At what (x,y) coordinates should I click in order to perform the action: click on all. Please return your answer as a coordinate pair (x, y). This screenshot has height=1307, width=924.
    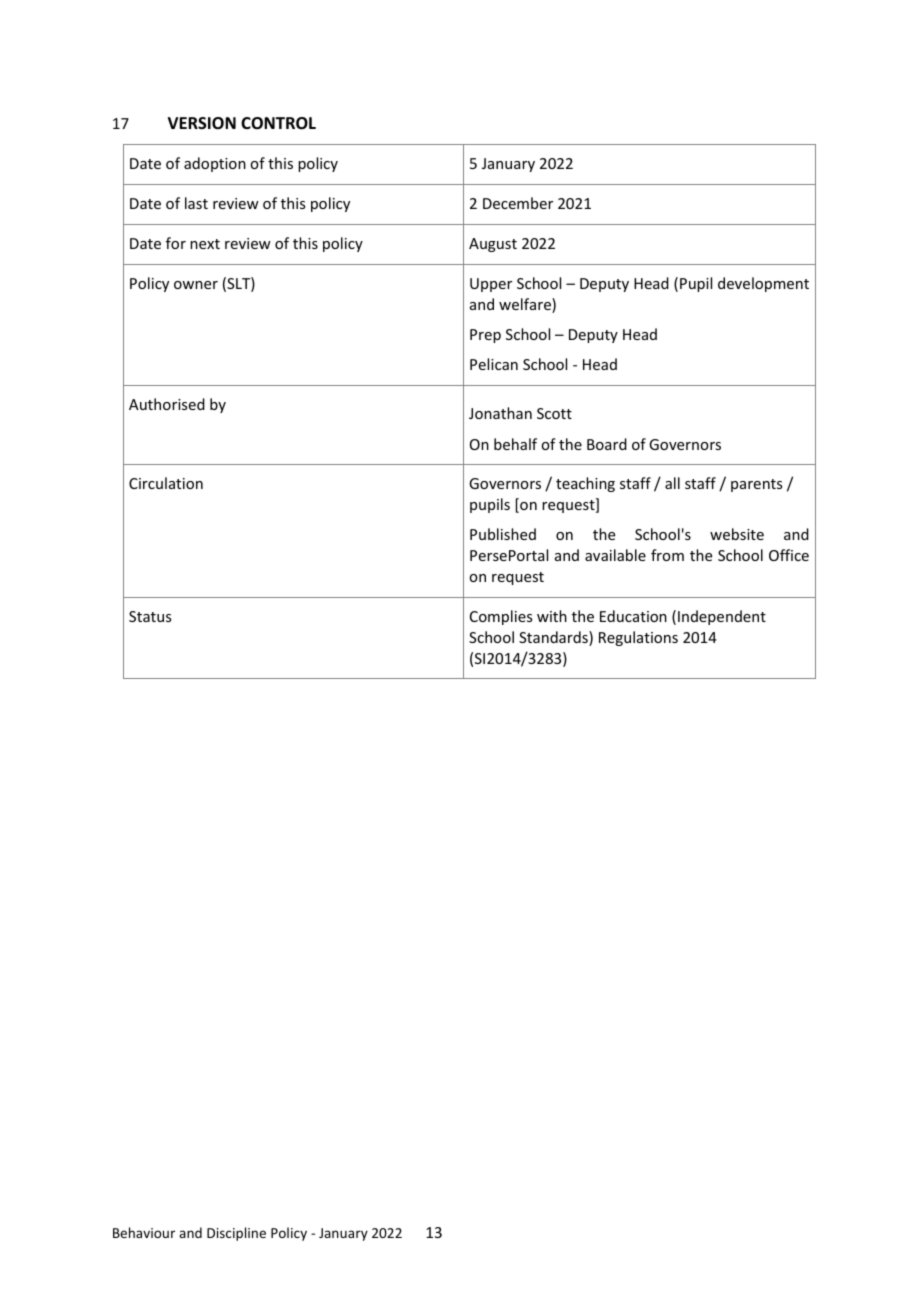
    Looking at the image, I should click on (672, 483).
